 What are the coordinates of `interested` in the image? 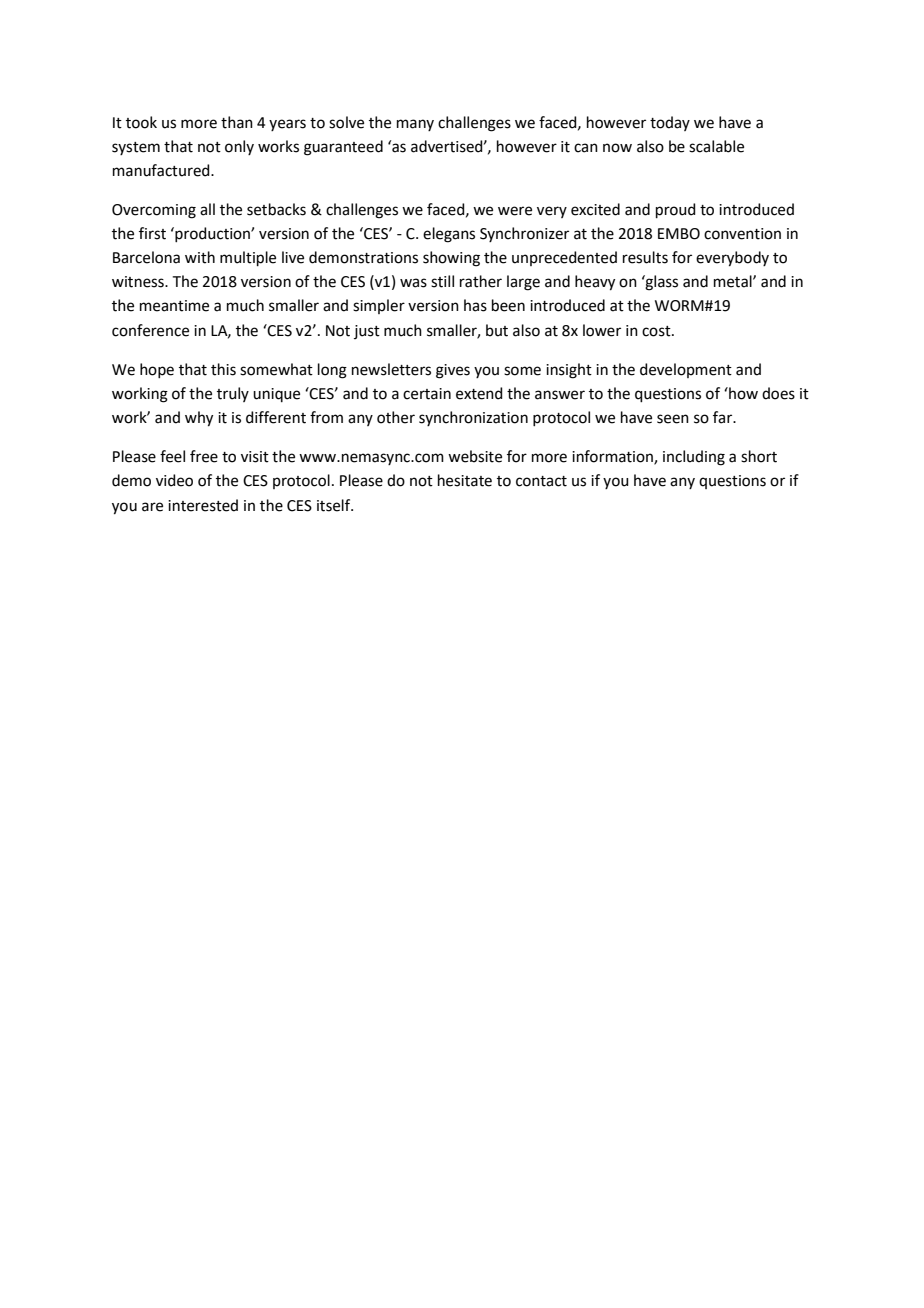 It's located at (203, 505).
